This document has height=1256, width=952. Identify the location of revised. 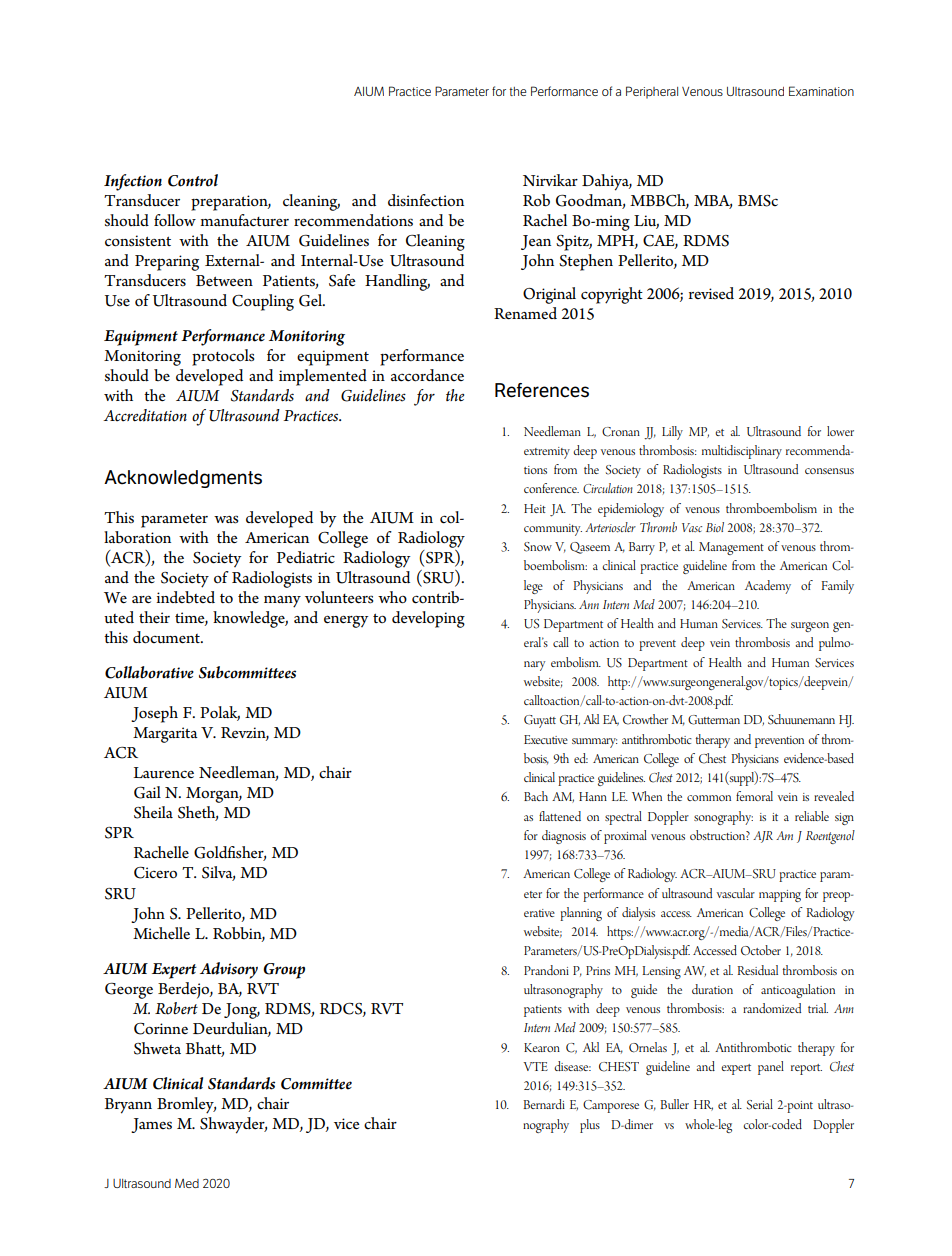
(711, 293).
